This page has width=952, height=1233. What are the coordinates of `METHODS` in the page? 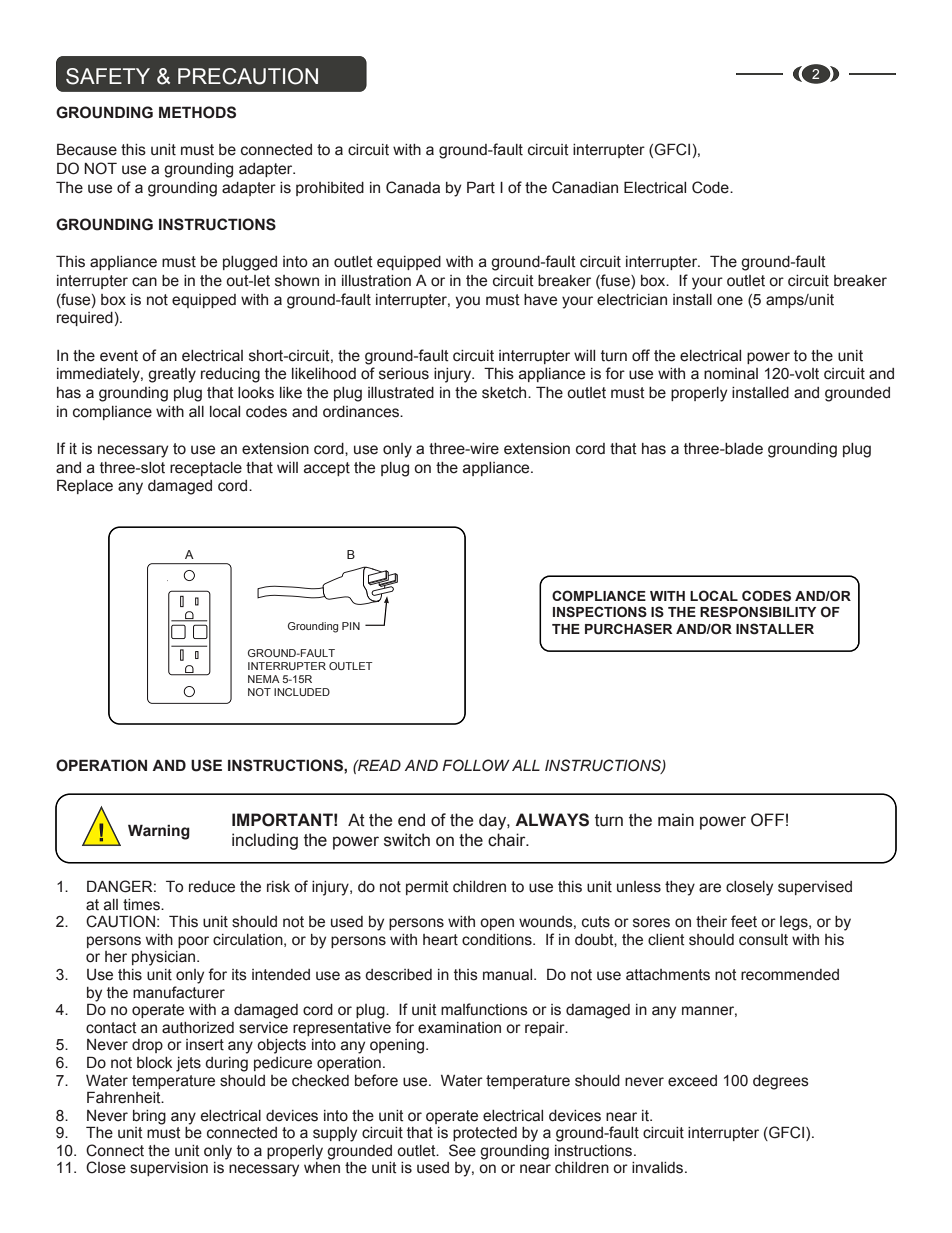 It's located at (197, 112).
